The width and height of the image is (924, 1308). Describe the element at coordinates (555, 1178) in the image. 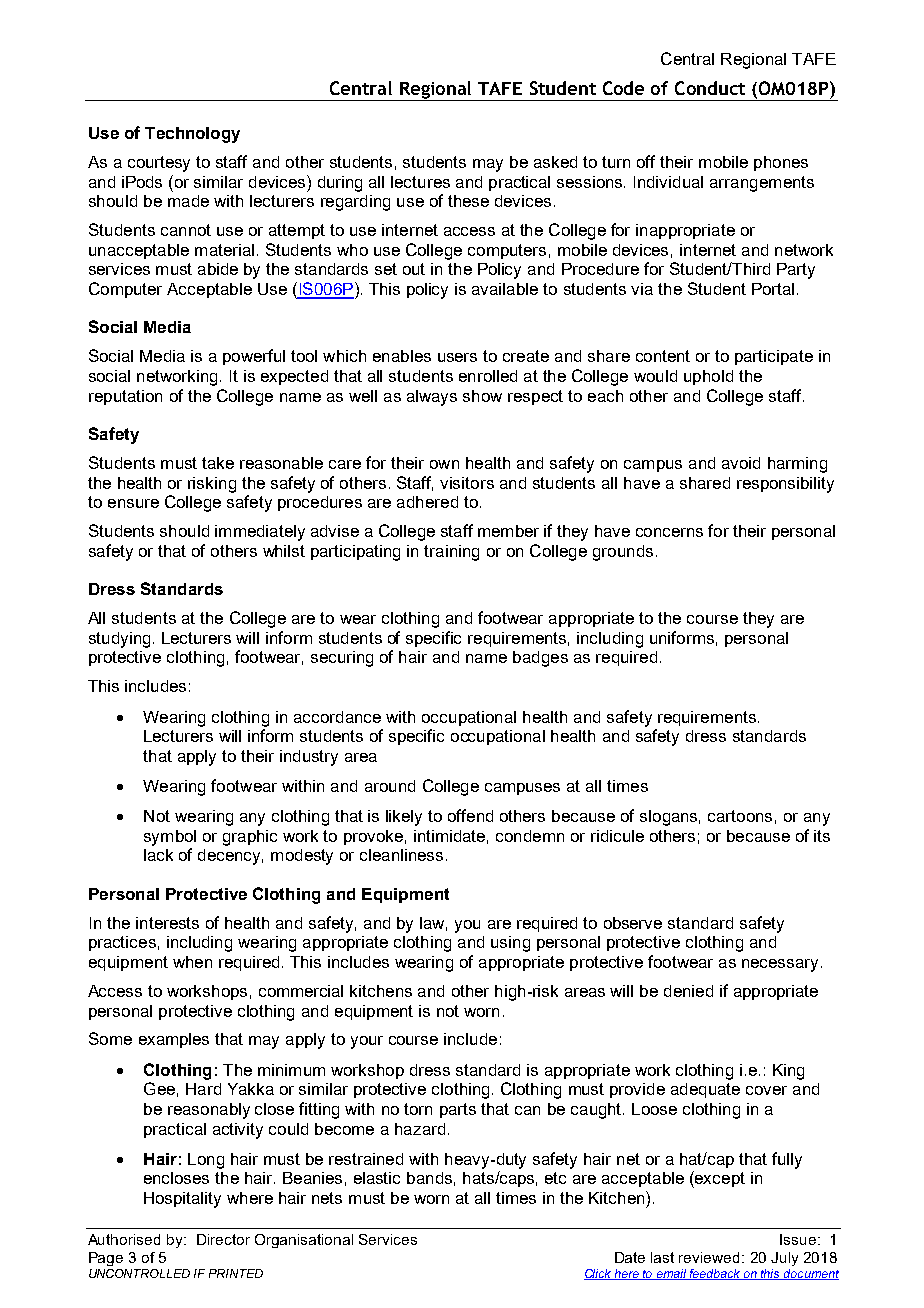

I see `etc` at that location.
